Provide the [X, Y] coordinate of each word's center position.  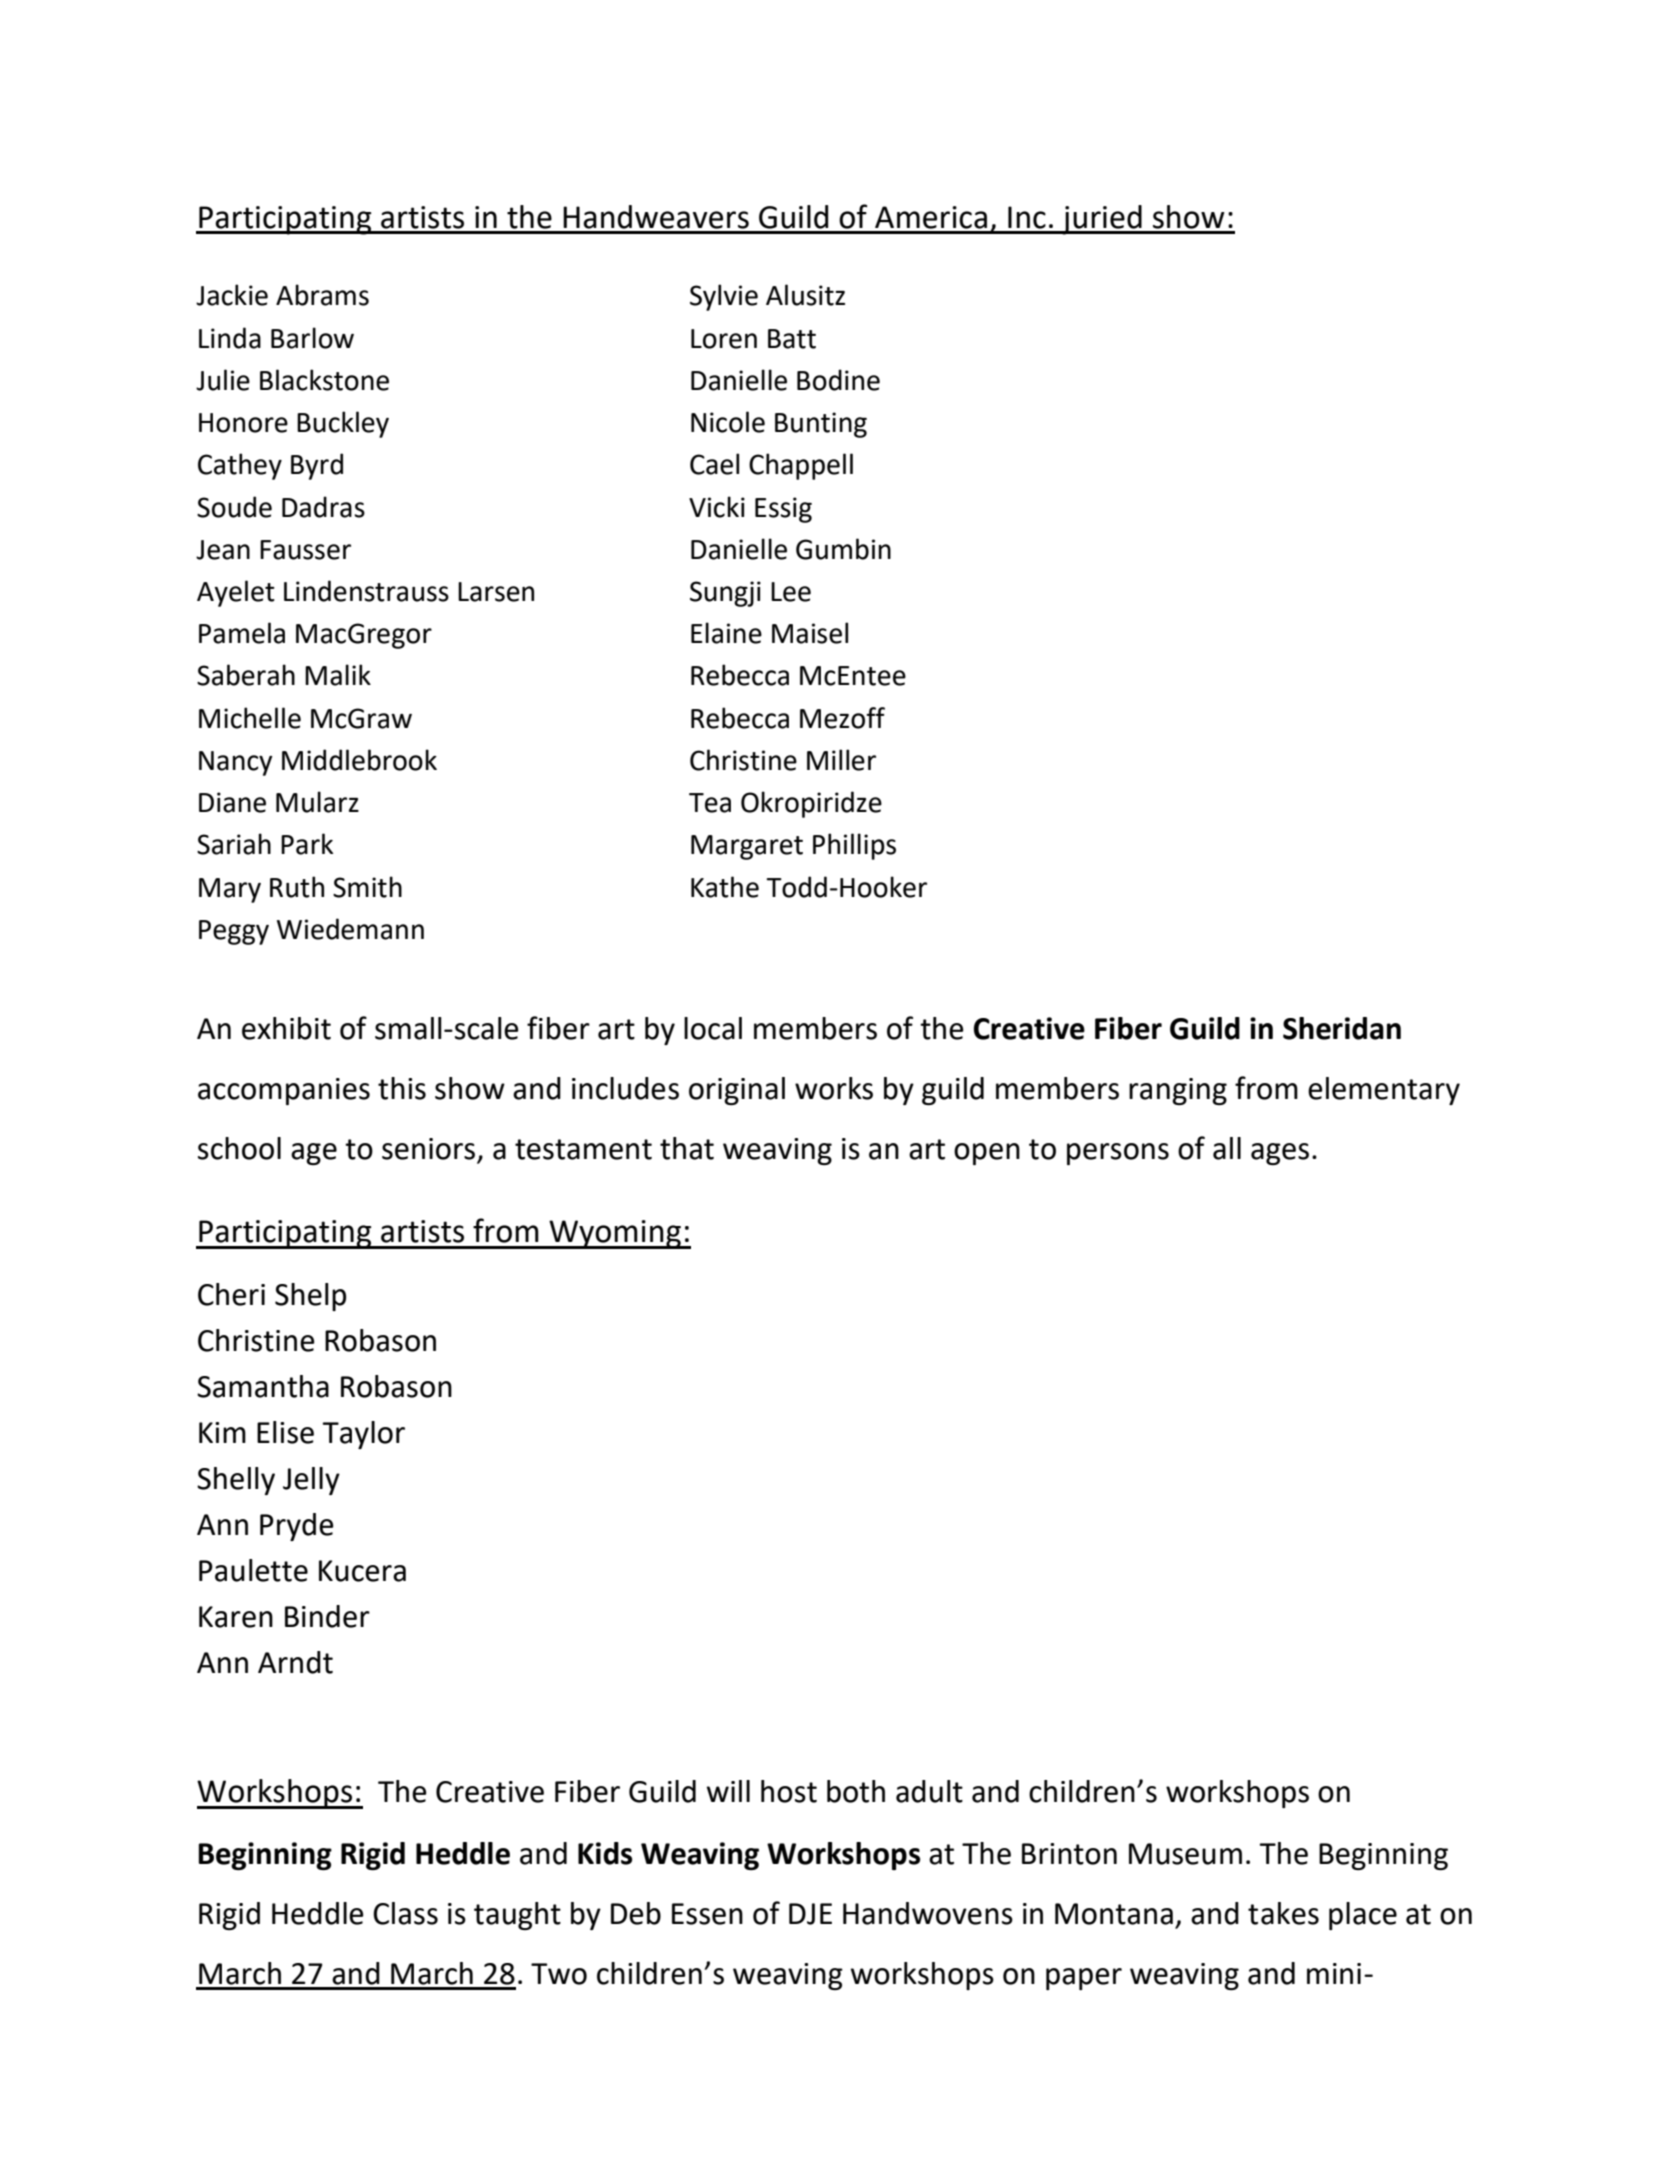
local [713, 1028]
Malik [338, 675]
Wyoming [615, 1234]
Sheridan [1342, 1028]
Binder [327, 1616]
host [789, 1791]
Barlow [312, 338]
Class [405, 1913]
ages [1280, 1154]
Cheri [231, 1294]
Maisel [810, 633]
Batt [792, 339]
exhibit [286, 1028]
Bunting [821, 425]
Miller [841, 760]
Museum [1185, 1854]
